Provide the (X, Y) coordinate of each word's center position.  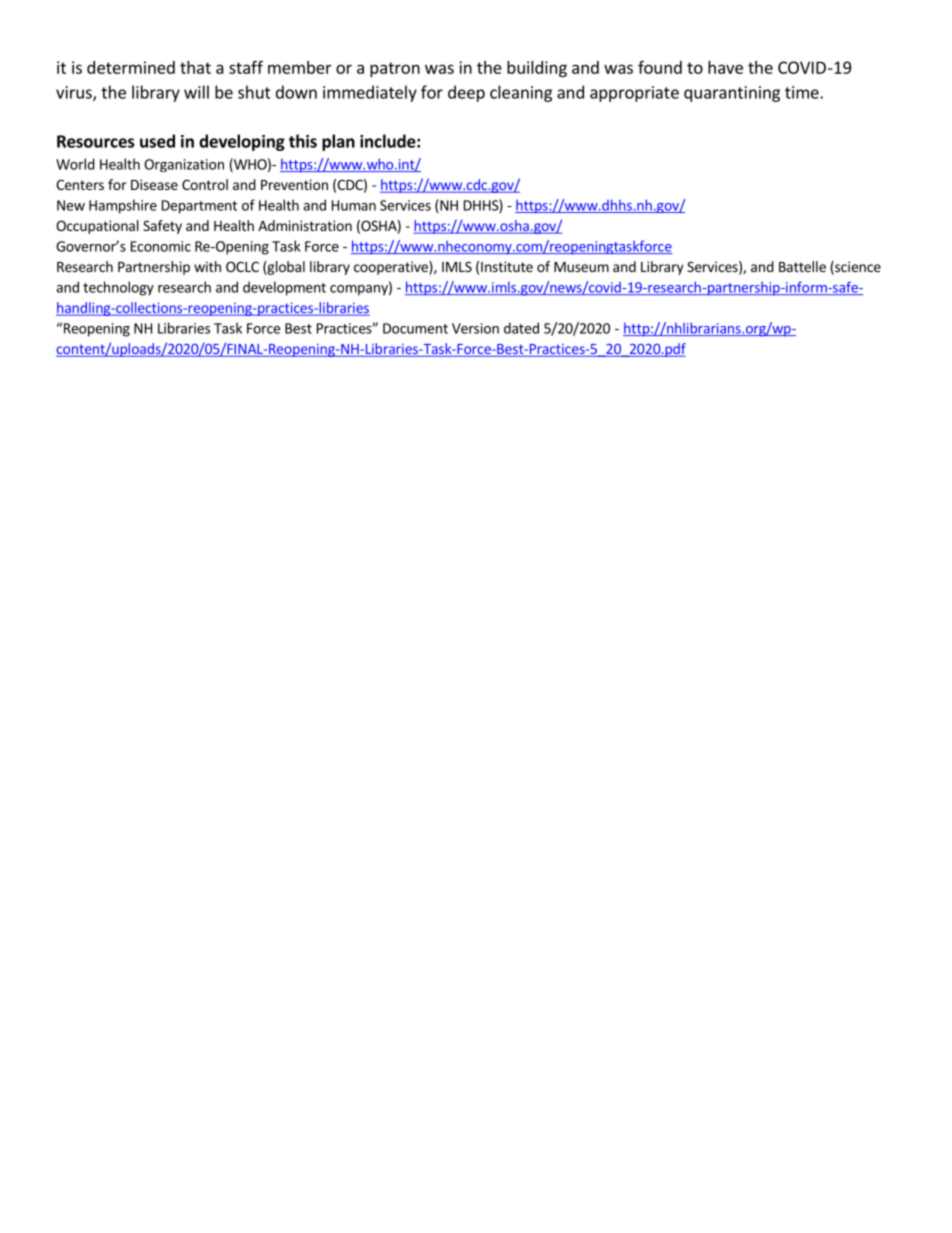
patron (395, 69)
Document (415, 328)
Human (354, 205)
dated (521, 328)
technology (118, 288)
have (725, 67)
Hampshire (123, 206)
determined (131, 67)
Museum (581, 267)
